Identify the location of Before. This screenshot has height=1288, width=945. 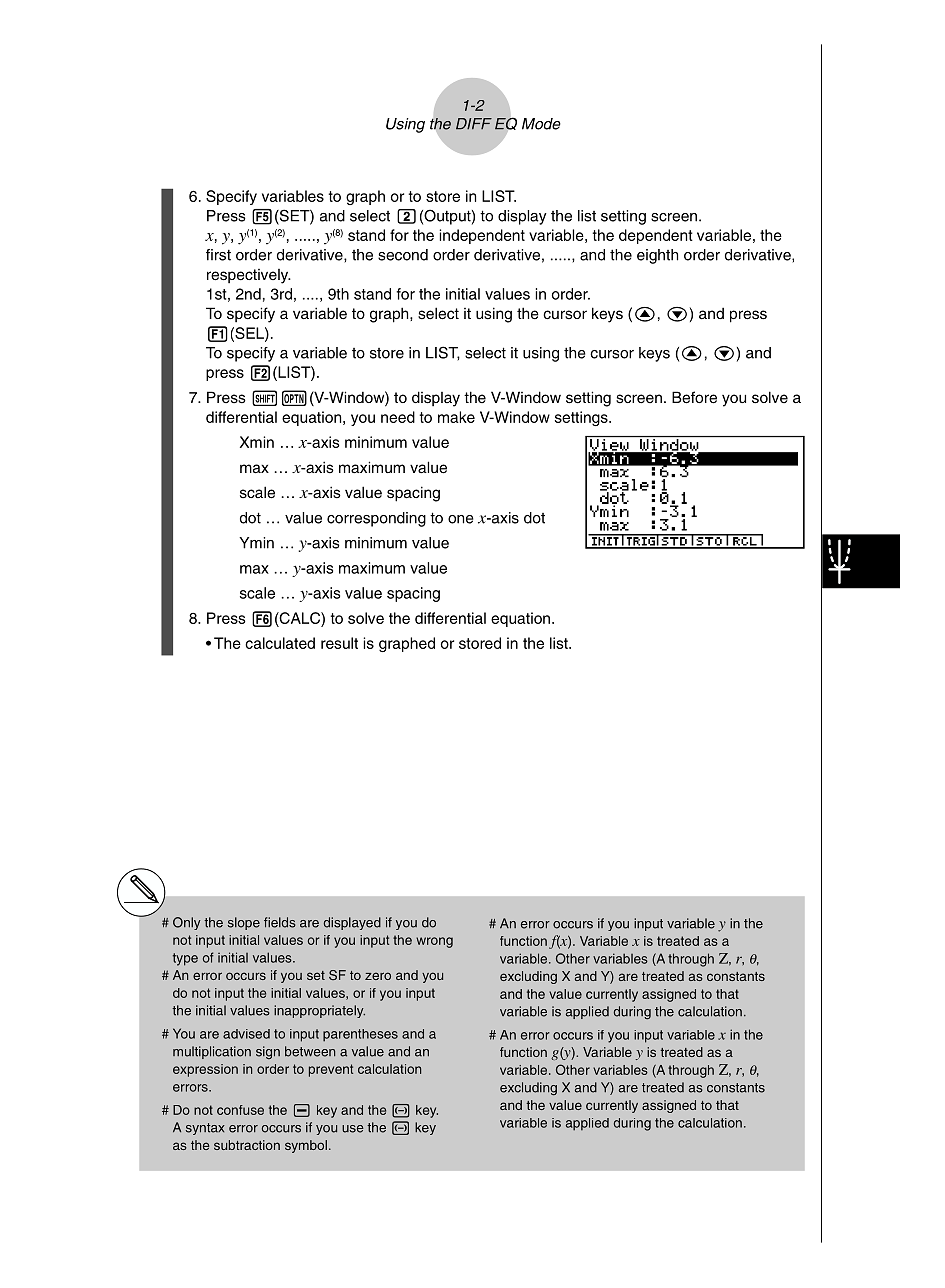
(694, 397).
